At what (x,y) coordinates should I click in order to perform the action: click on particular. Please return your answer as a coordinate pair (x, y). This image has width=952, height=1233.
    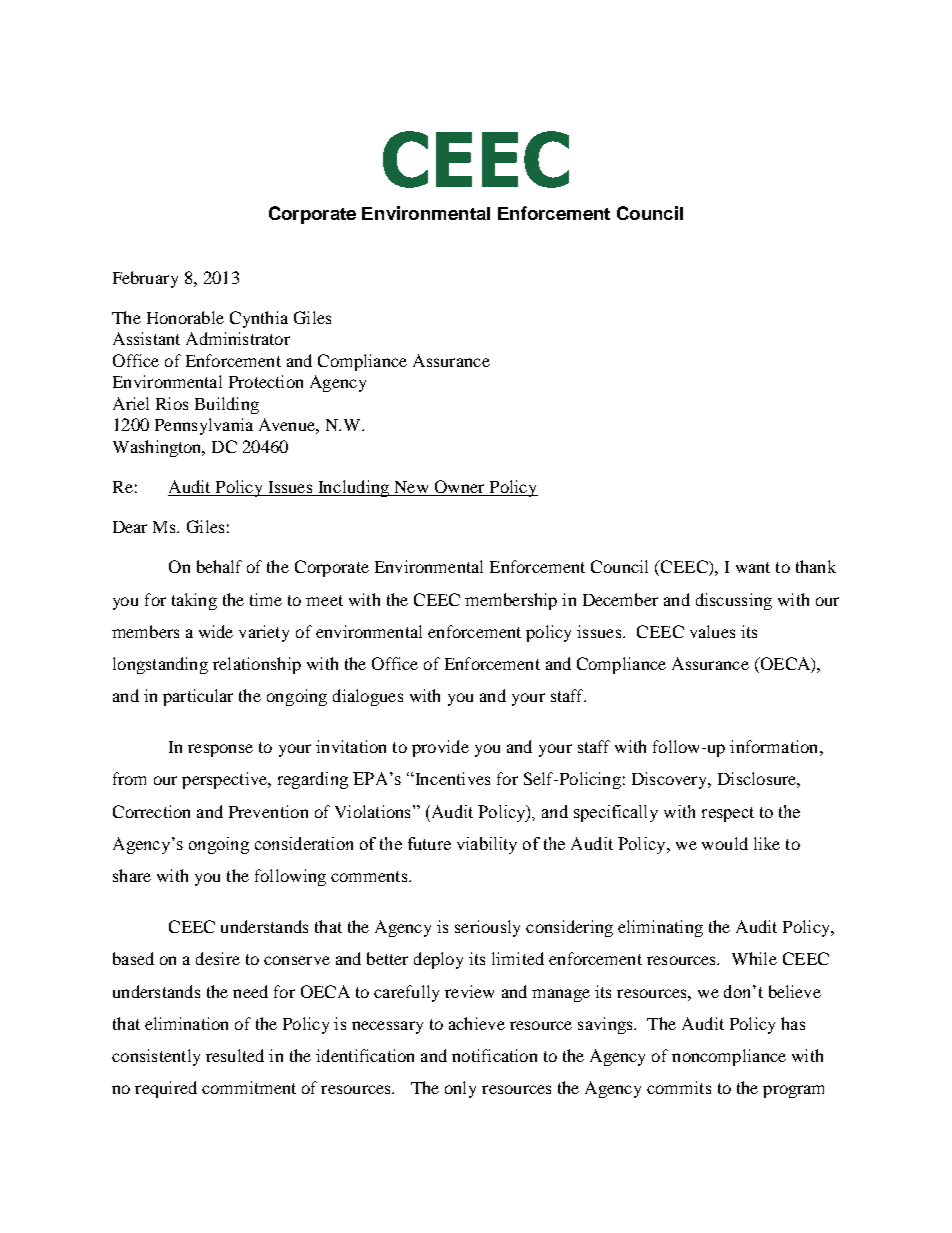
    Looking at the image, I should click on (198, 697).
